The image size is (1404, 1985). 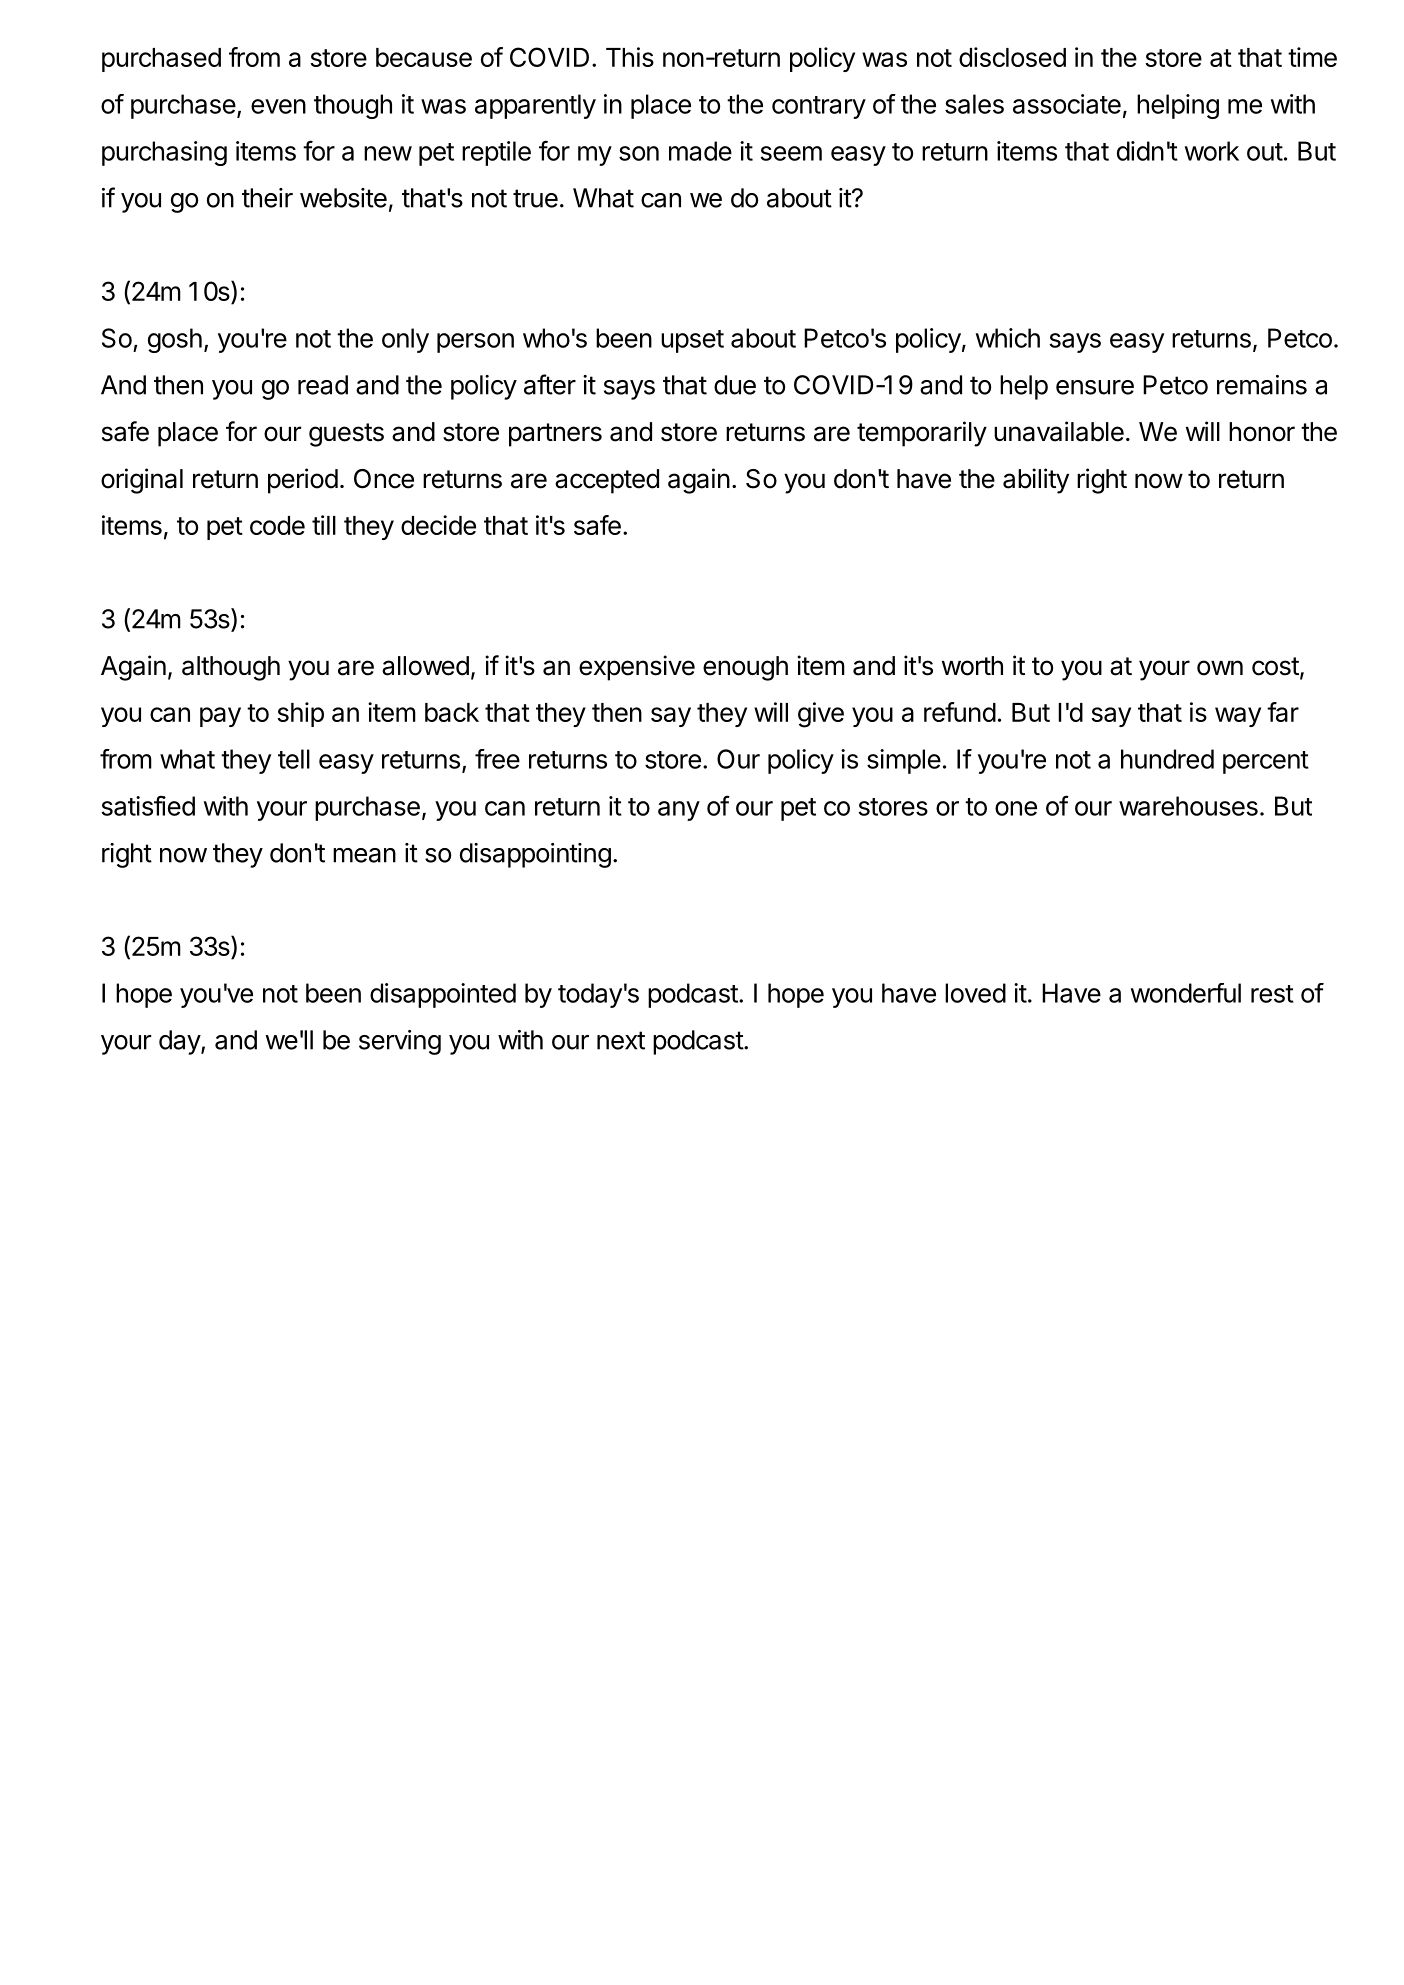 What do you see at coordinates (294, 759) in the screenshot?
I see `tell` at bounding box center [294, 759].
